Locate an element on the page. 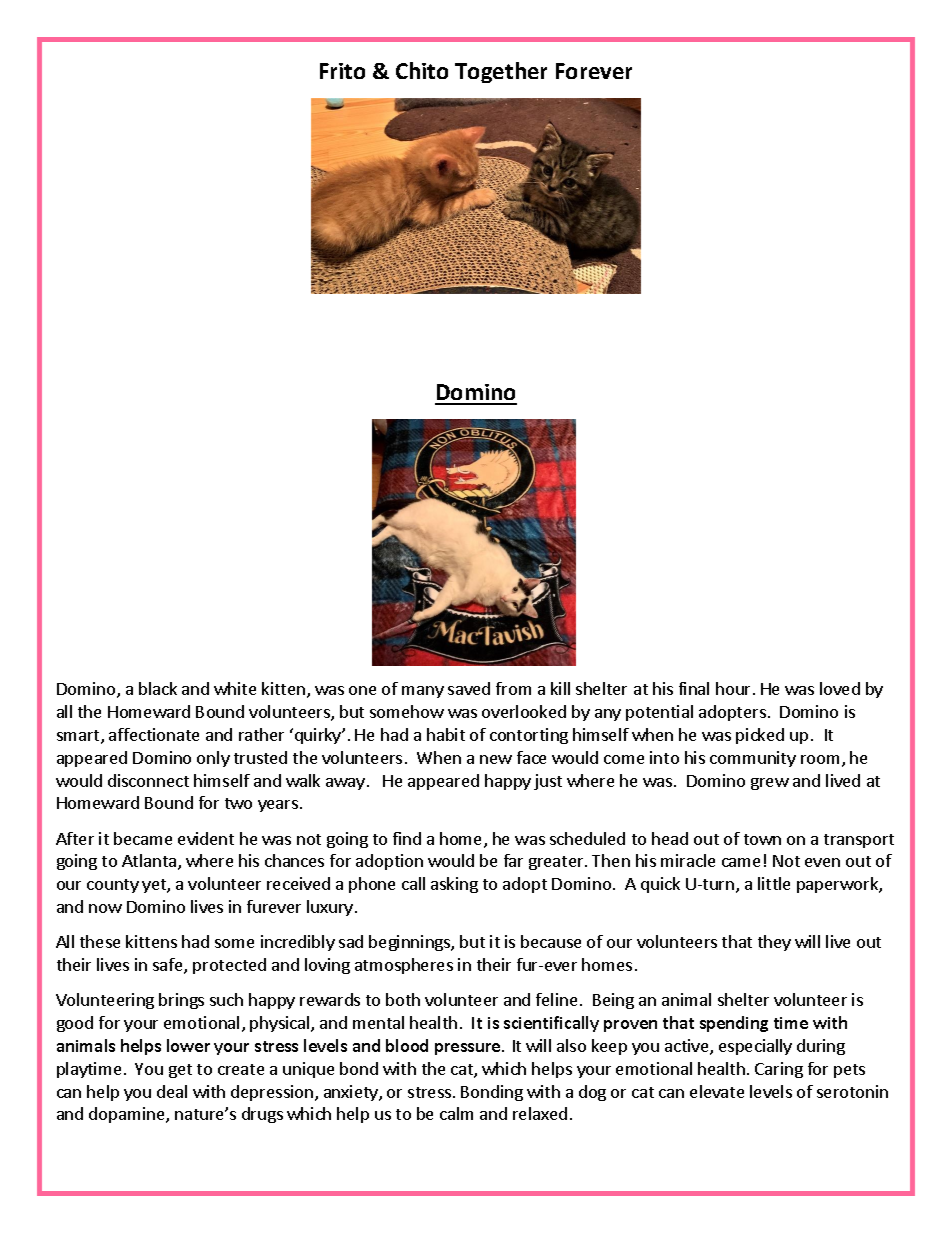  Together is located at coordinates (501, 72).
